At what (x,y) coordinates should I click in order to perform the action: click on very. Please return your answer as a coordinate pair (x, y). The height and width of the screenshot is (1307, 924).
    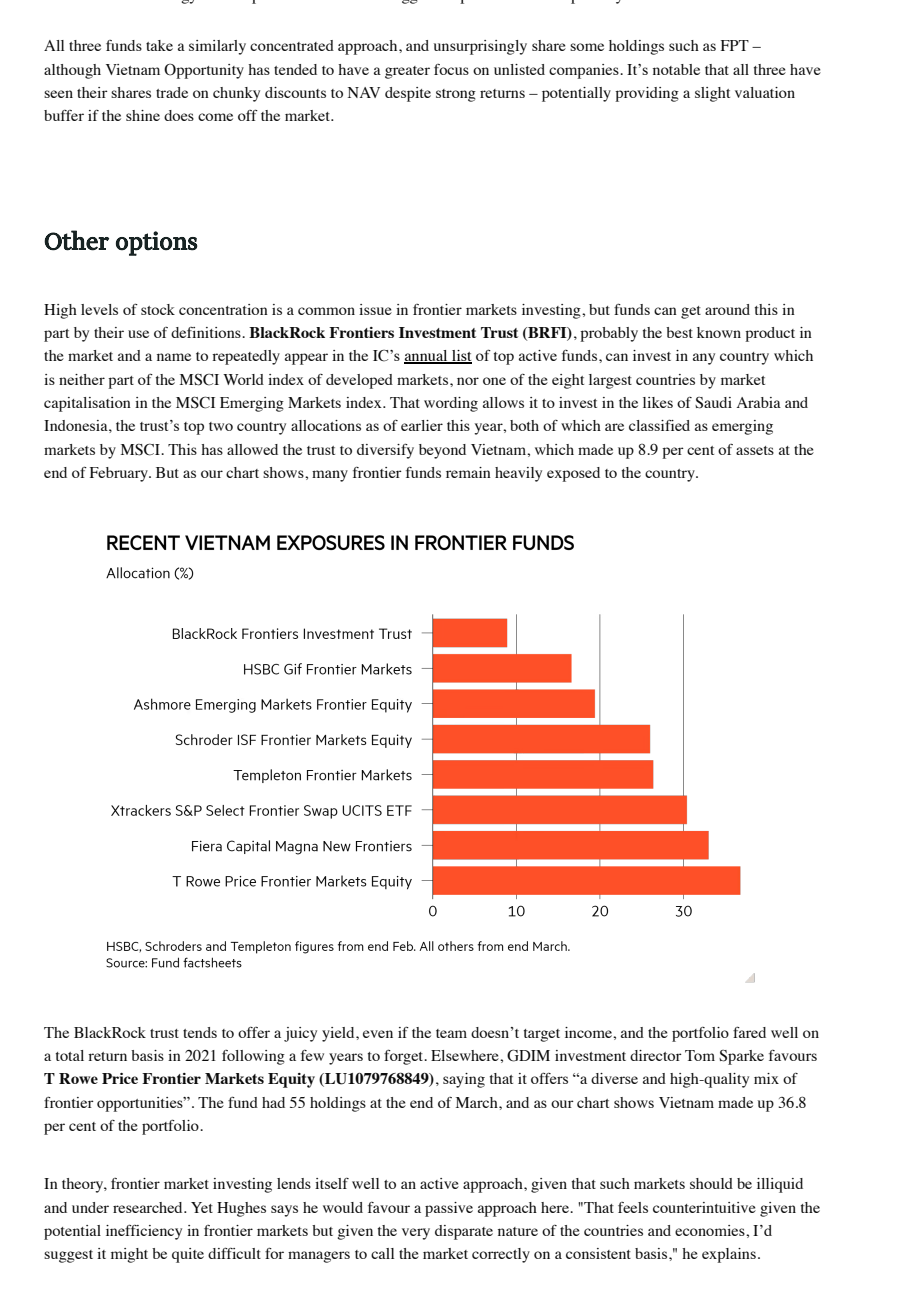
    Looking at the image, I should click on (416, 1234).
